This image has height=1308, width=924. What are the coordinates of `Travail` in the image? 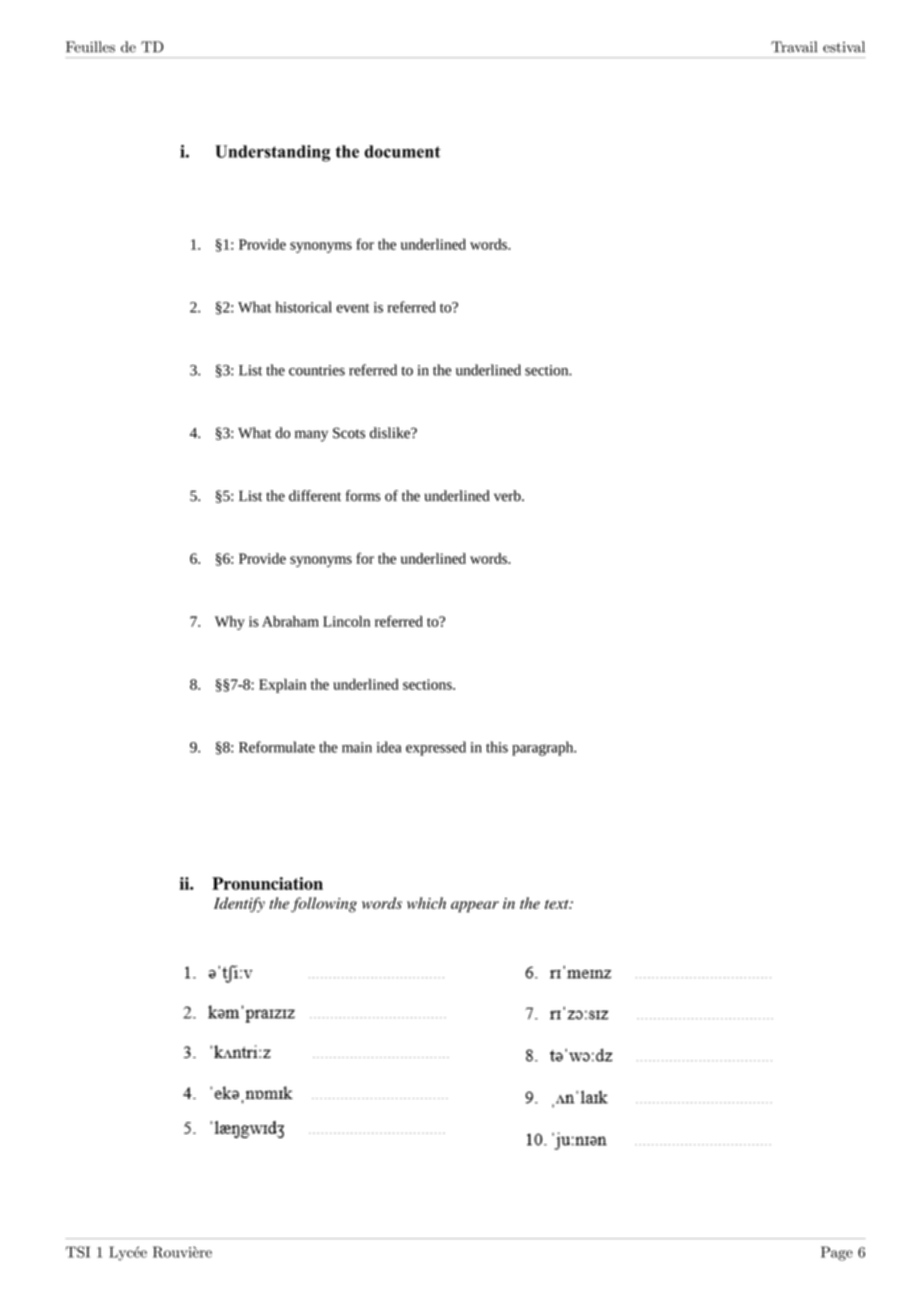 It's located at (794, 47).
